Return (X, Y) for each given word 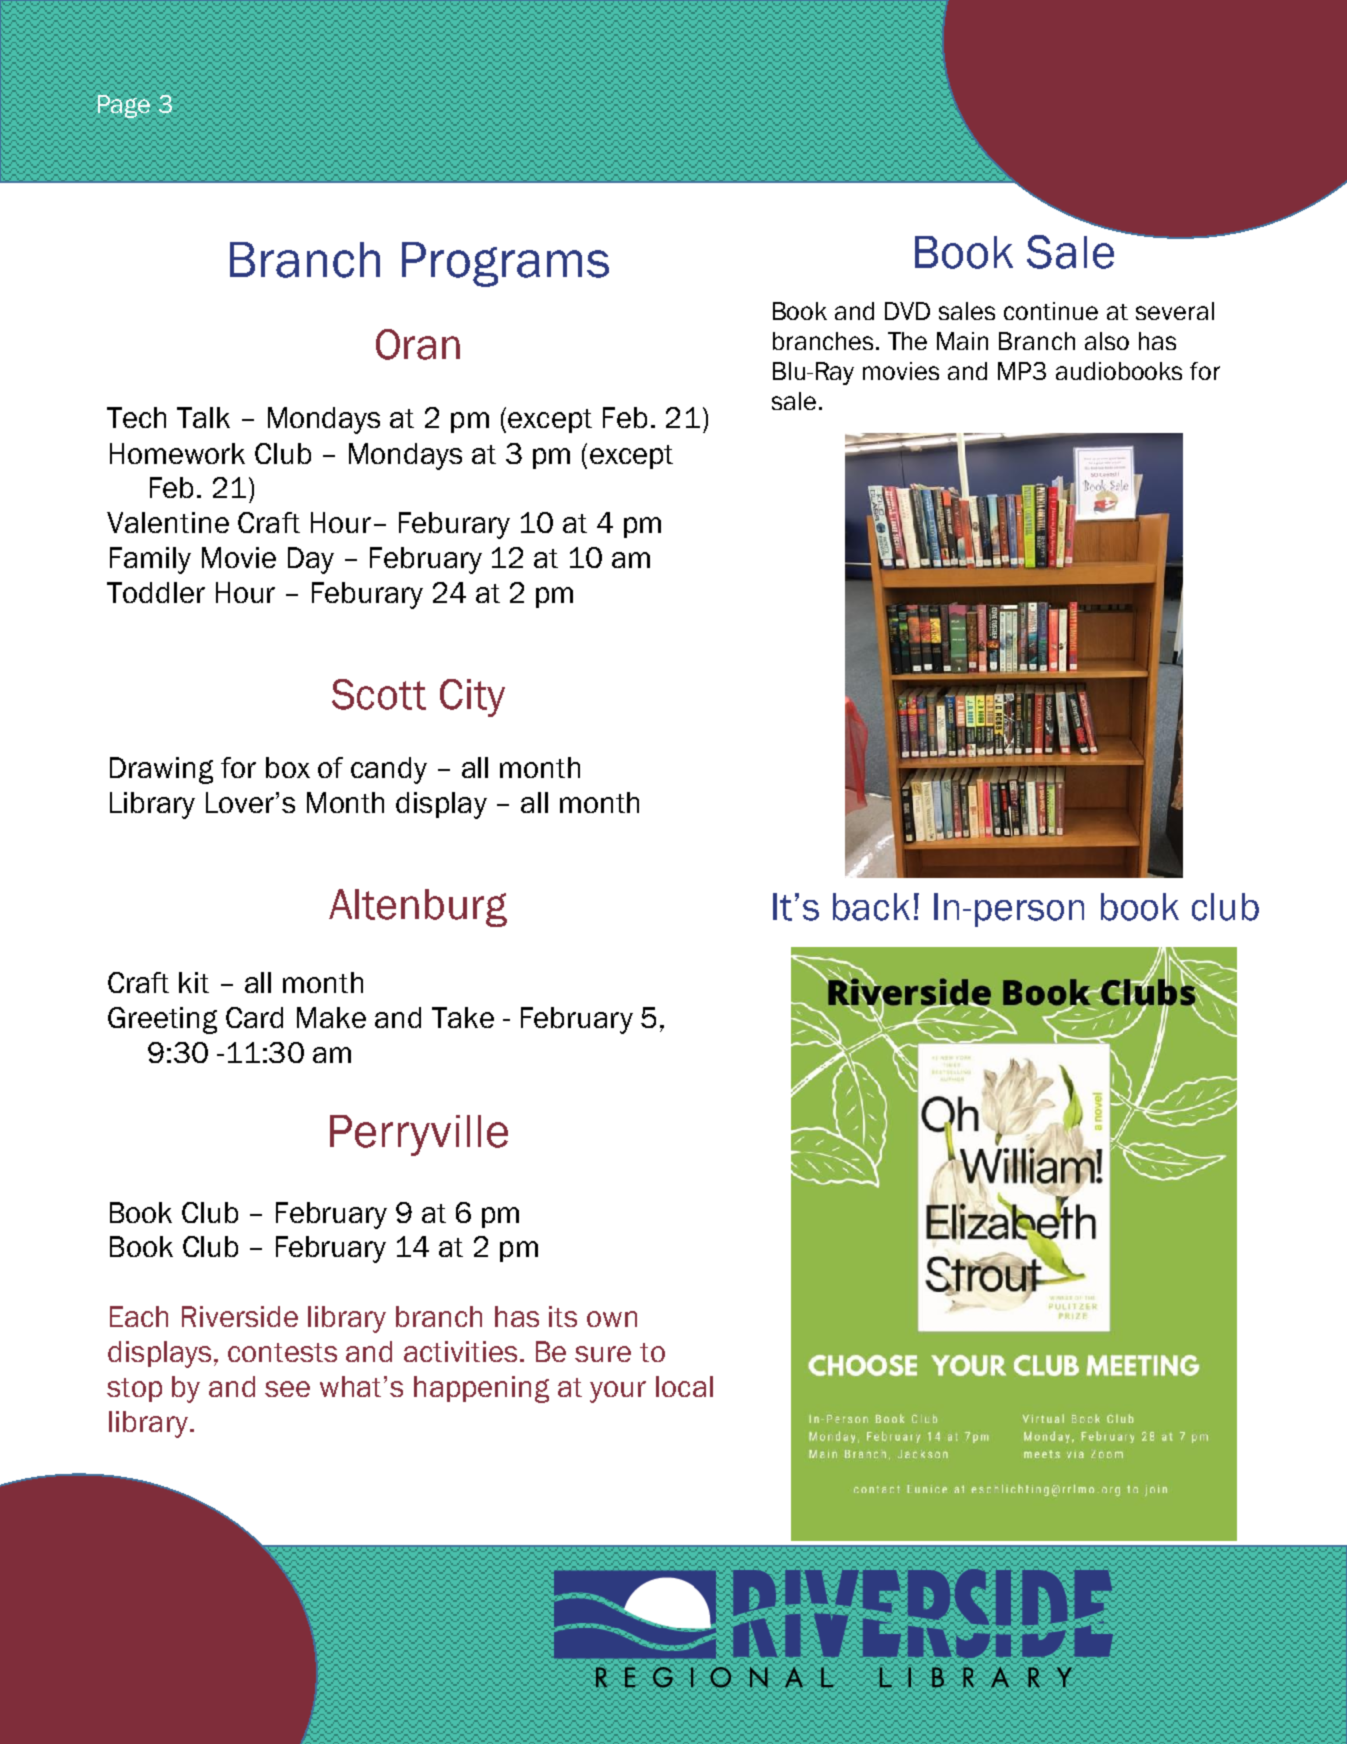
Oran (418, 344)
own (612, 1319)
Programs (505, 264)
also (1107, 341)
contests (282, 1352)
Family (150, 560)
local (684, 1386)
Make (331, 1017)
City (472, 698)
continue (1051, 311)
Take (463, 1017)
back (871, 907)
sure (603, 1354)
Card (254, 1017)
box (288, 767)
